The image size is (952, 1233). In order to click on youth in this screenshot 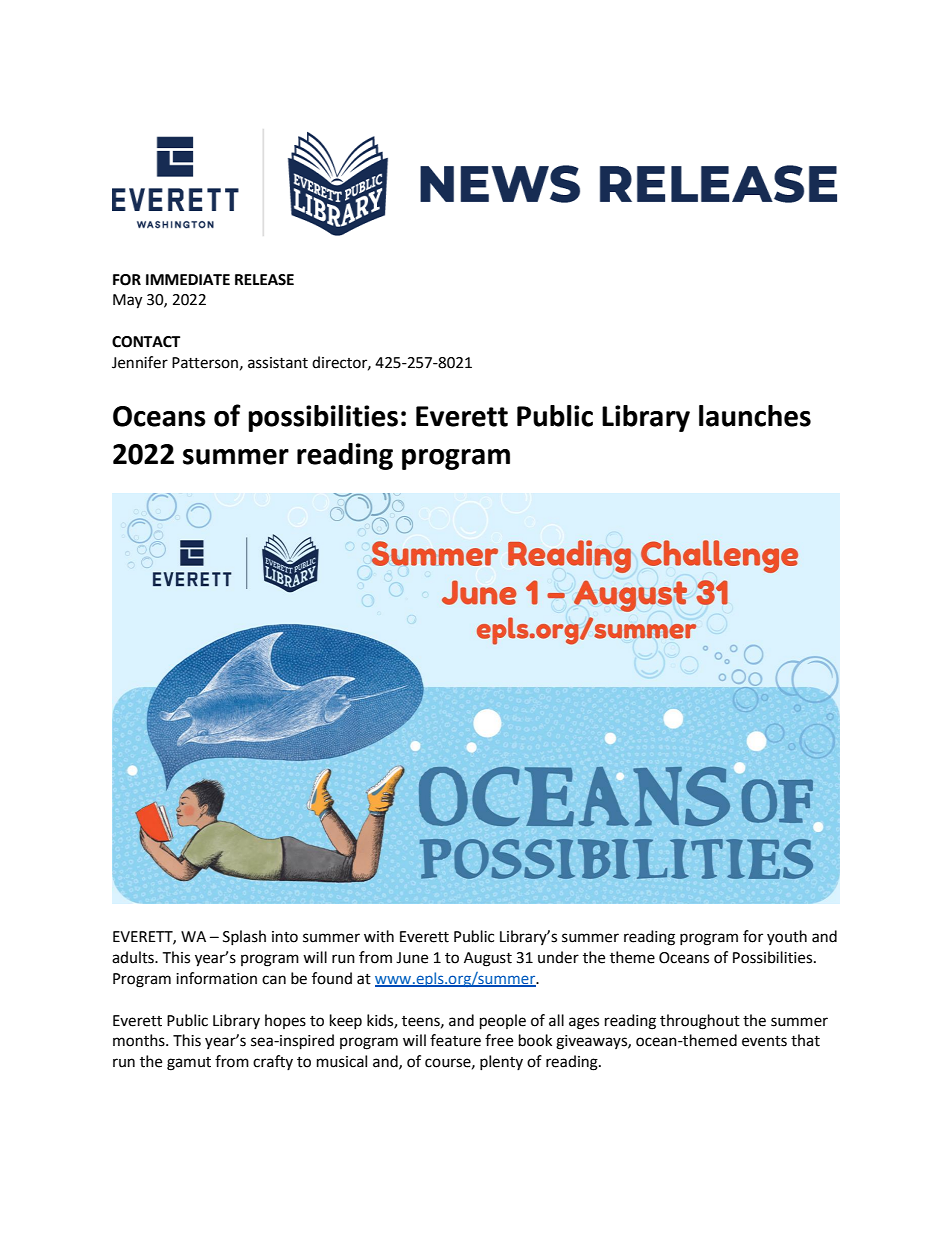, I will do `click(787, 937)`.
